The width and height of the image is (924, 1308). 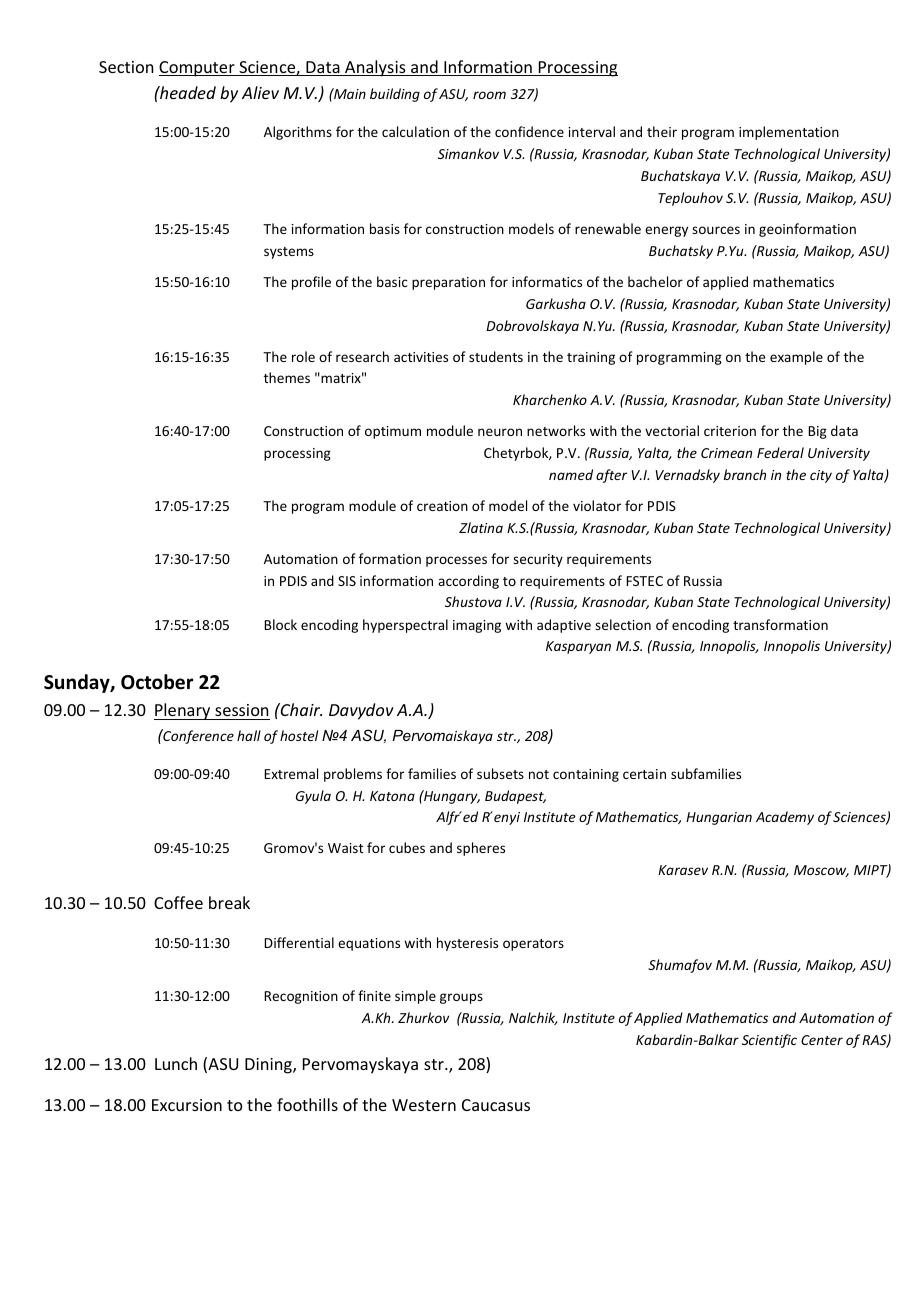 I want to click on implementation, so click(x=789, y=133).
